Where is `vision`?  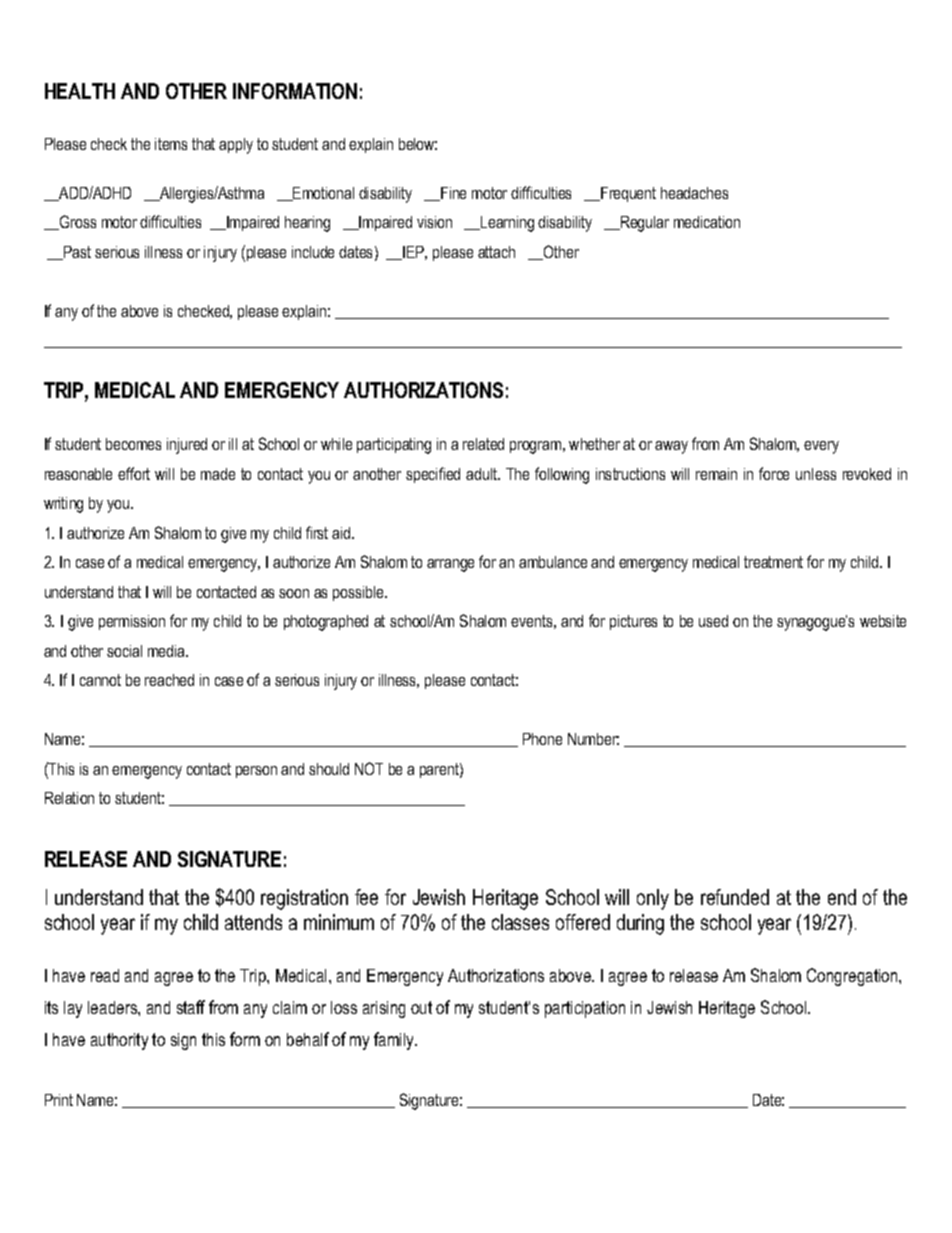 vision is located at coordinates (434, 222).
